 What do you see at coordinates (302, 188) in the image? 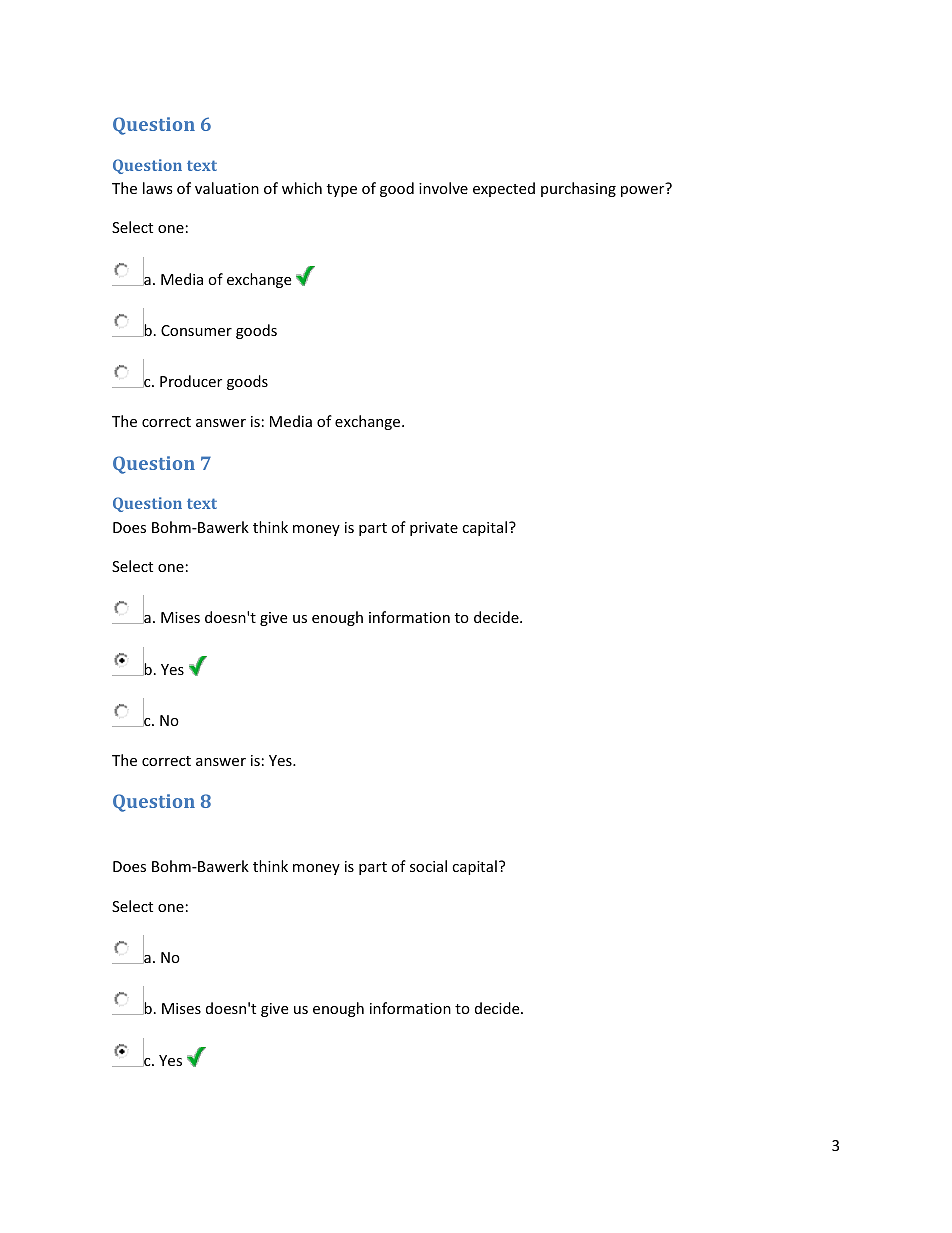
I see `which` at bounding box center [302, 188].
